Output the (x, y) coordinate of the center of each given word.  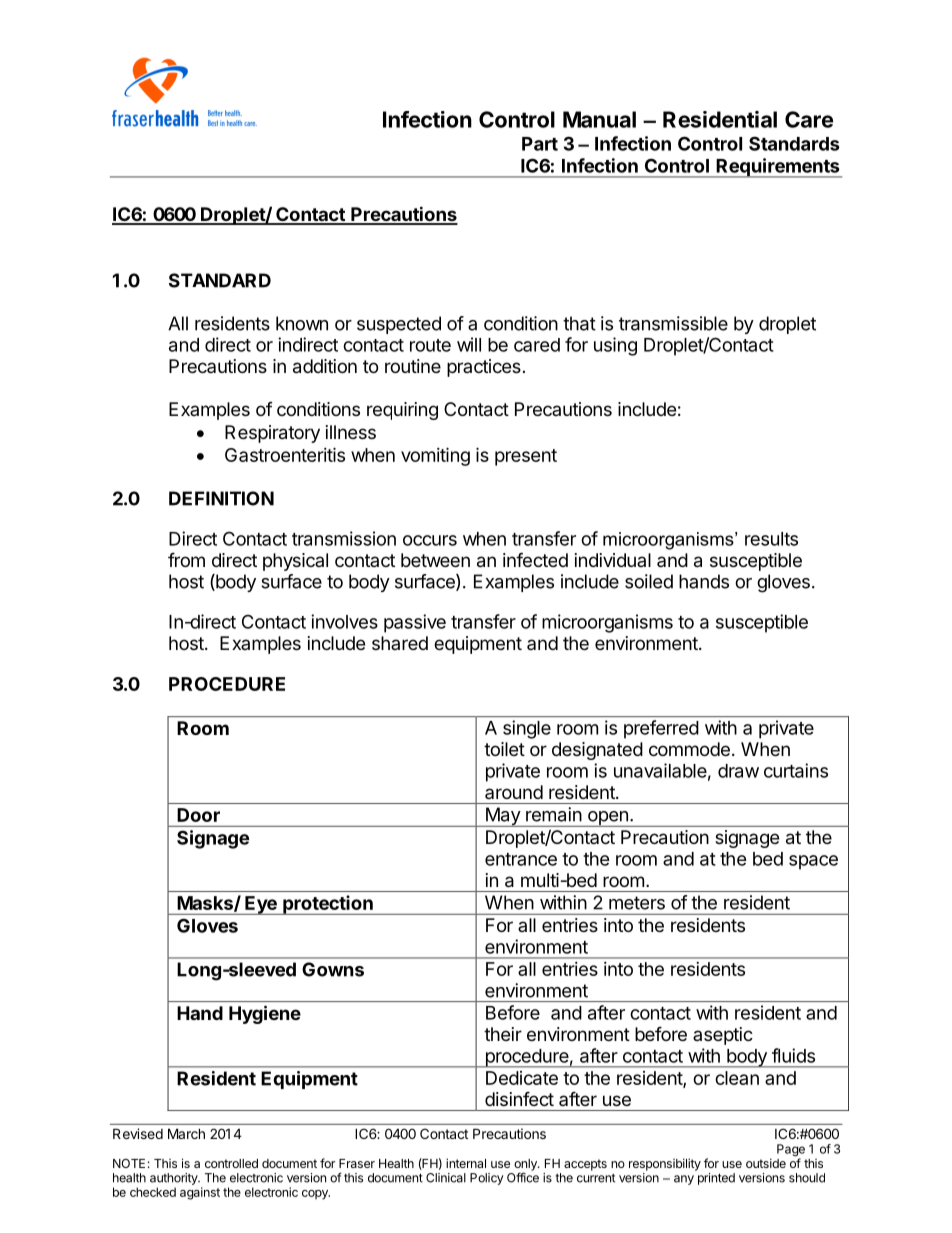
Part (540, 144)
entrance (521, 859)
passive (415, 623)
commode (689, 749)
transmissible (673, 323)
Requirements (778, 168)
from (186, 559)
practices (484, 368)
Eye (261, 905)
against (200, 1193)
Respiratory (272, 434)
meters (637, 903)
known (302, 323)
